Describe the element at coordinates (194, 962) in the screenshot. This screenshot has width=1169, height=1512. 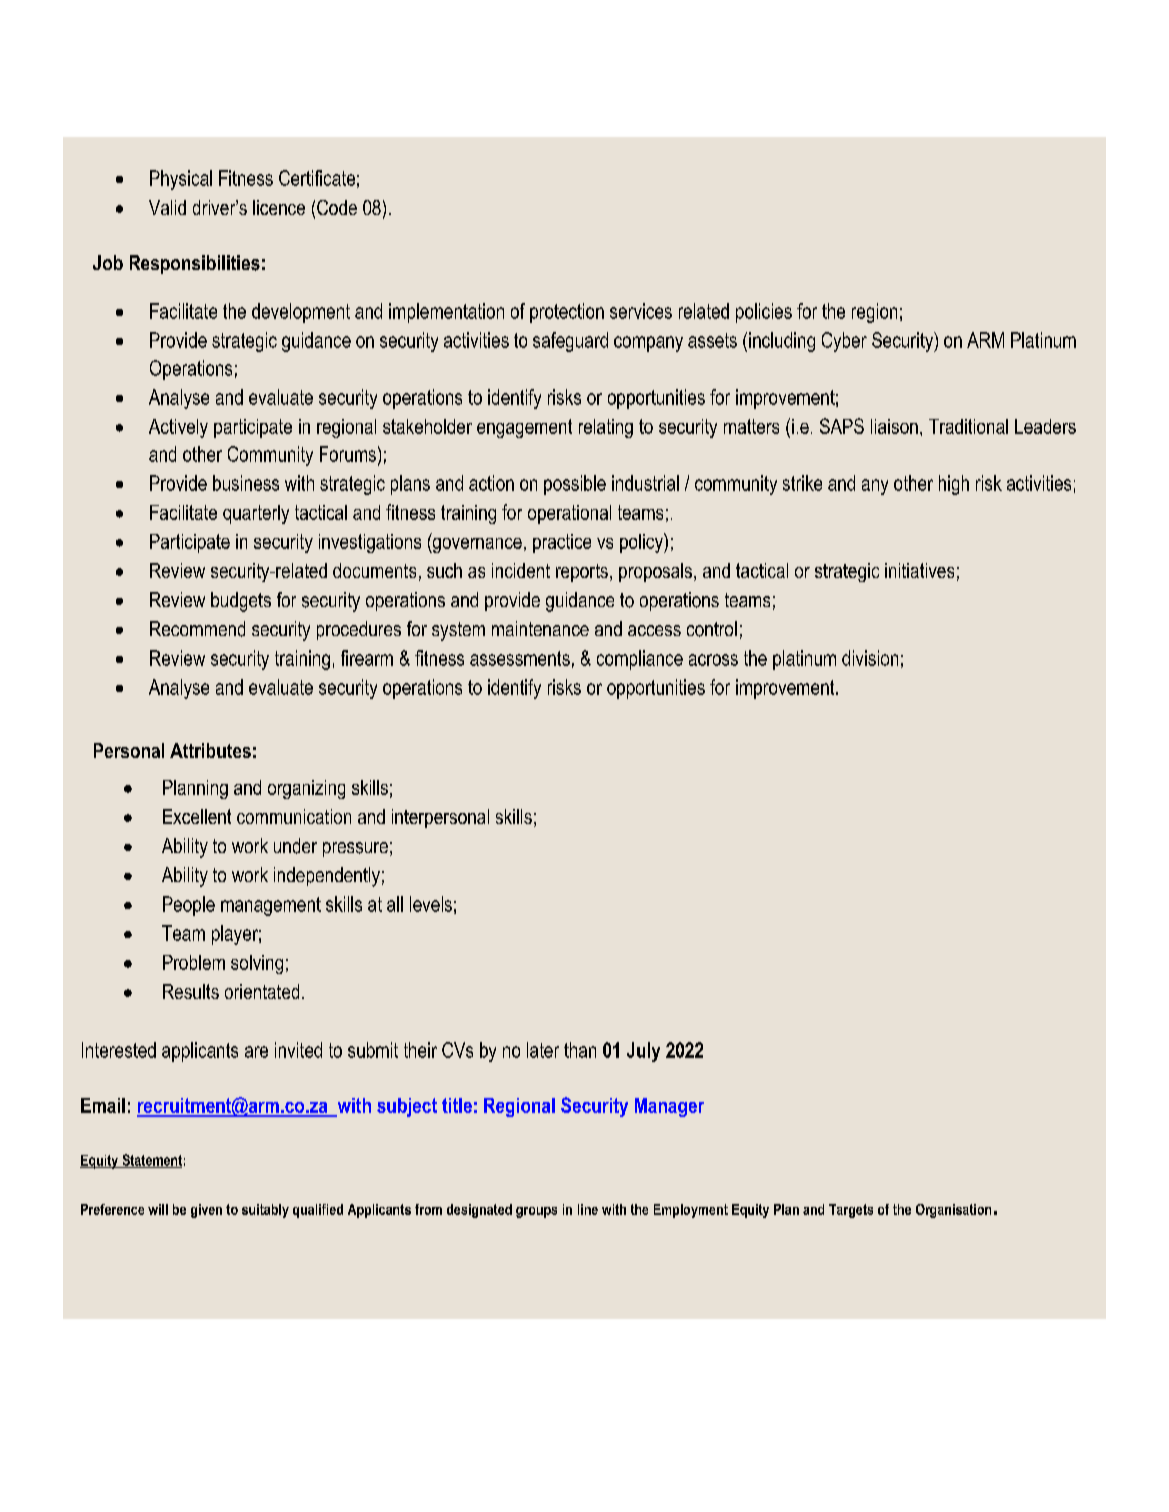
I see `Problem` at that location.
